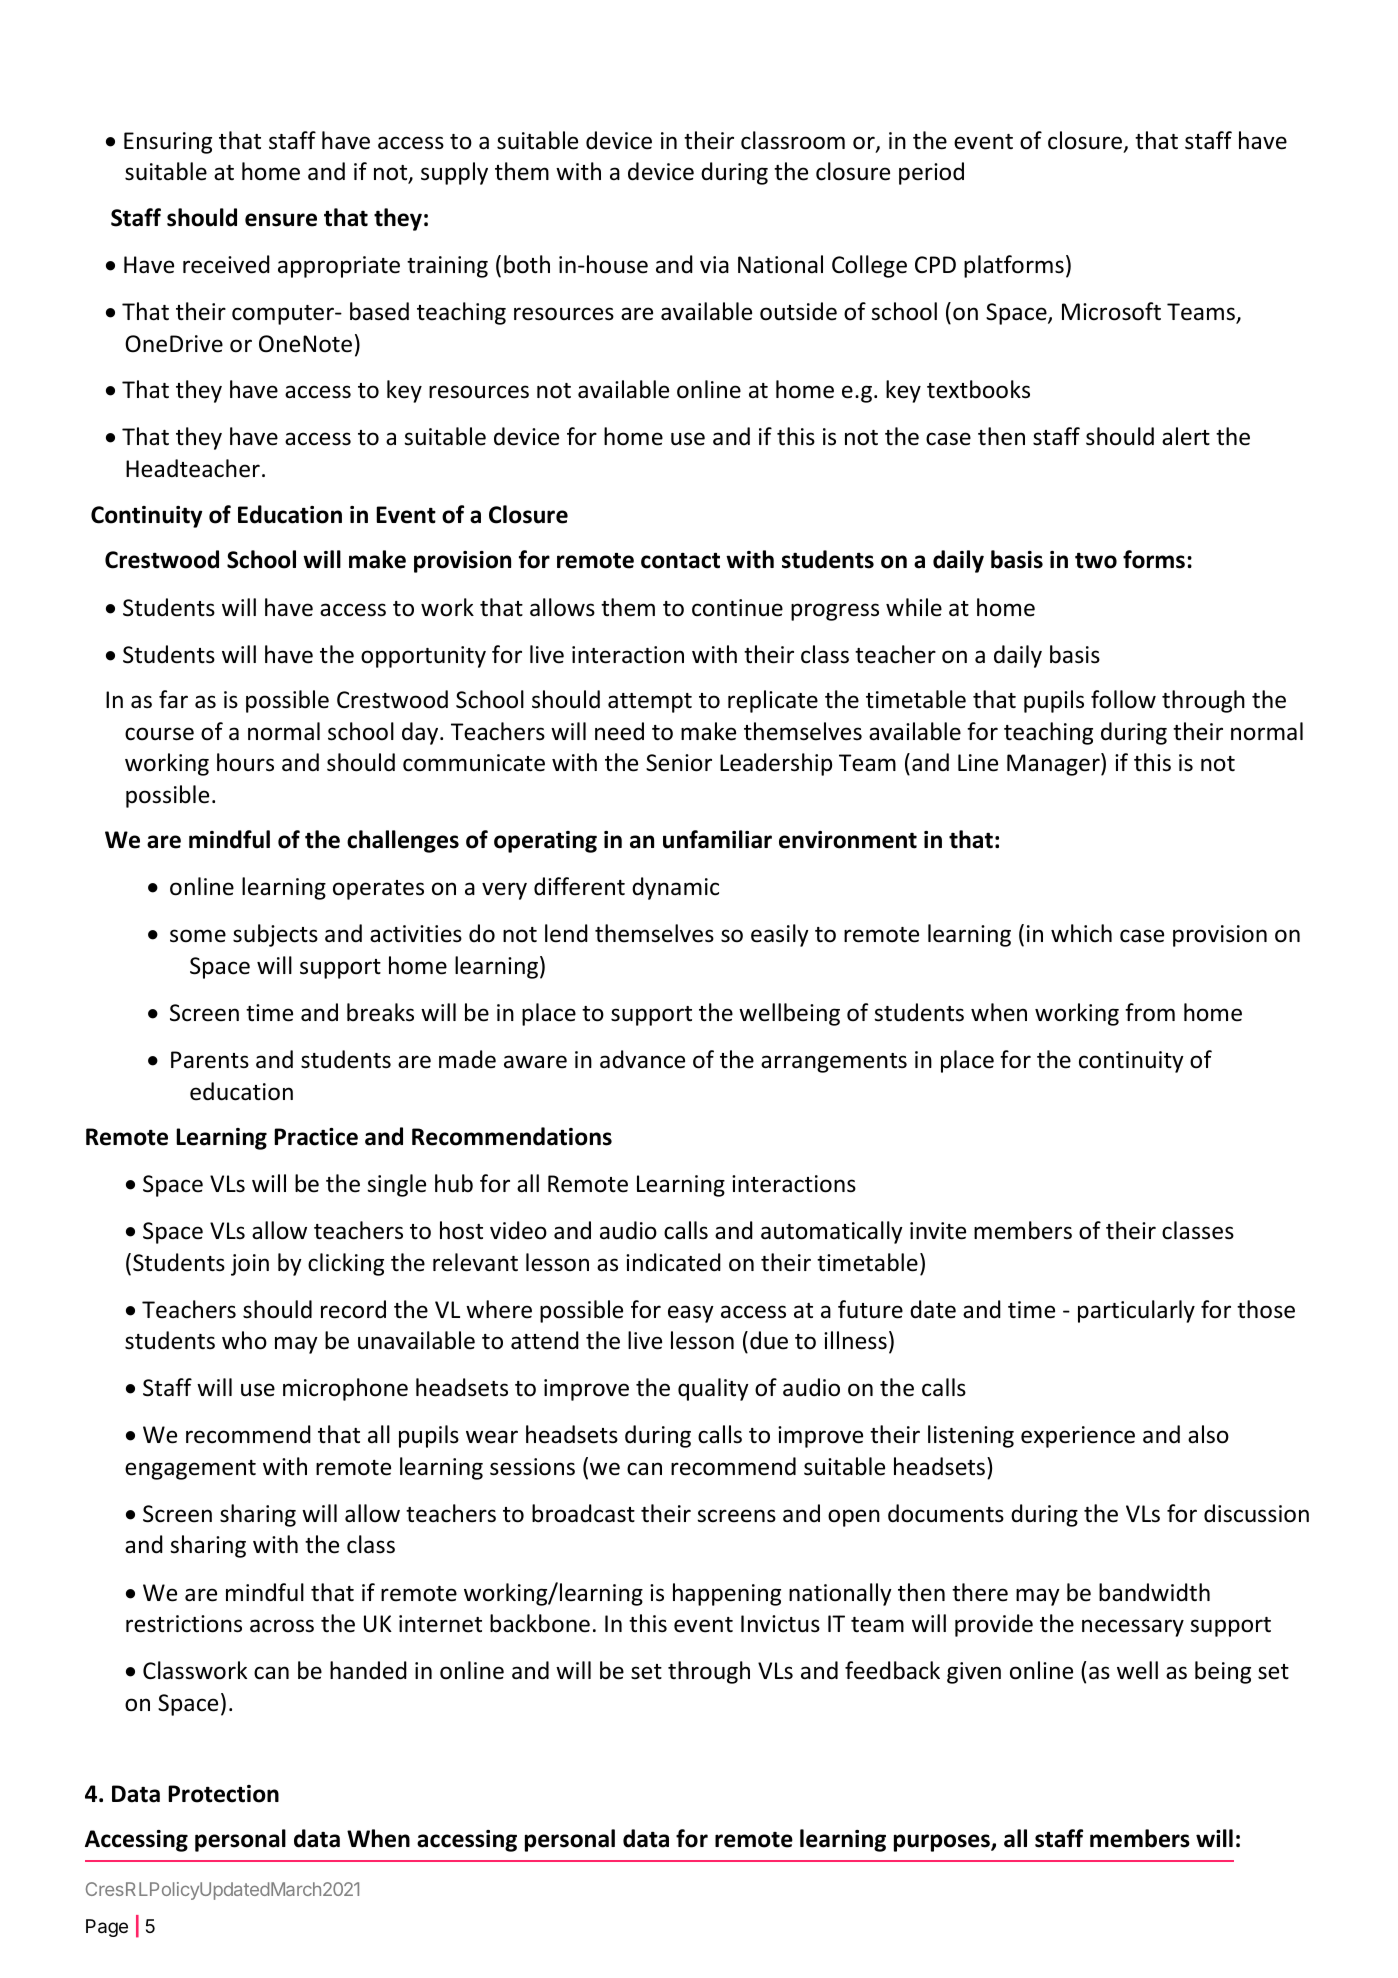 The image size is (1398, 1978). Describe the element at coordinates (244, 1340) in the page. I see `who` at that location.
